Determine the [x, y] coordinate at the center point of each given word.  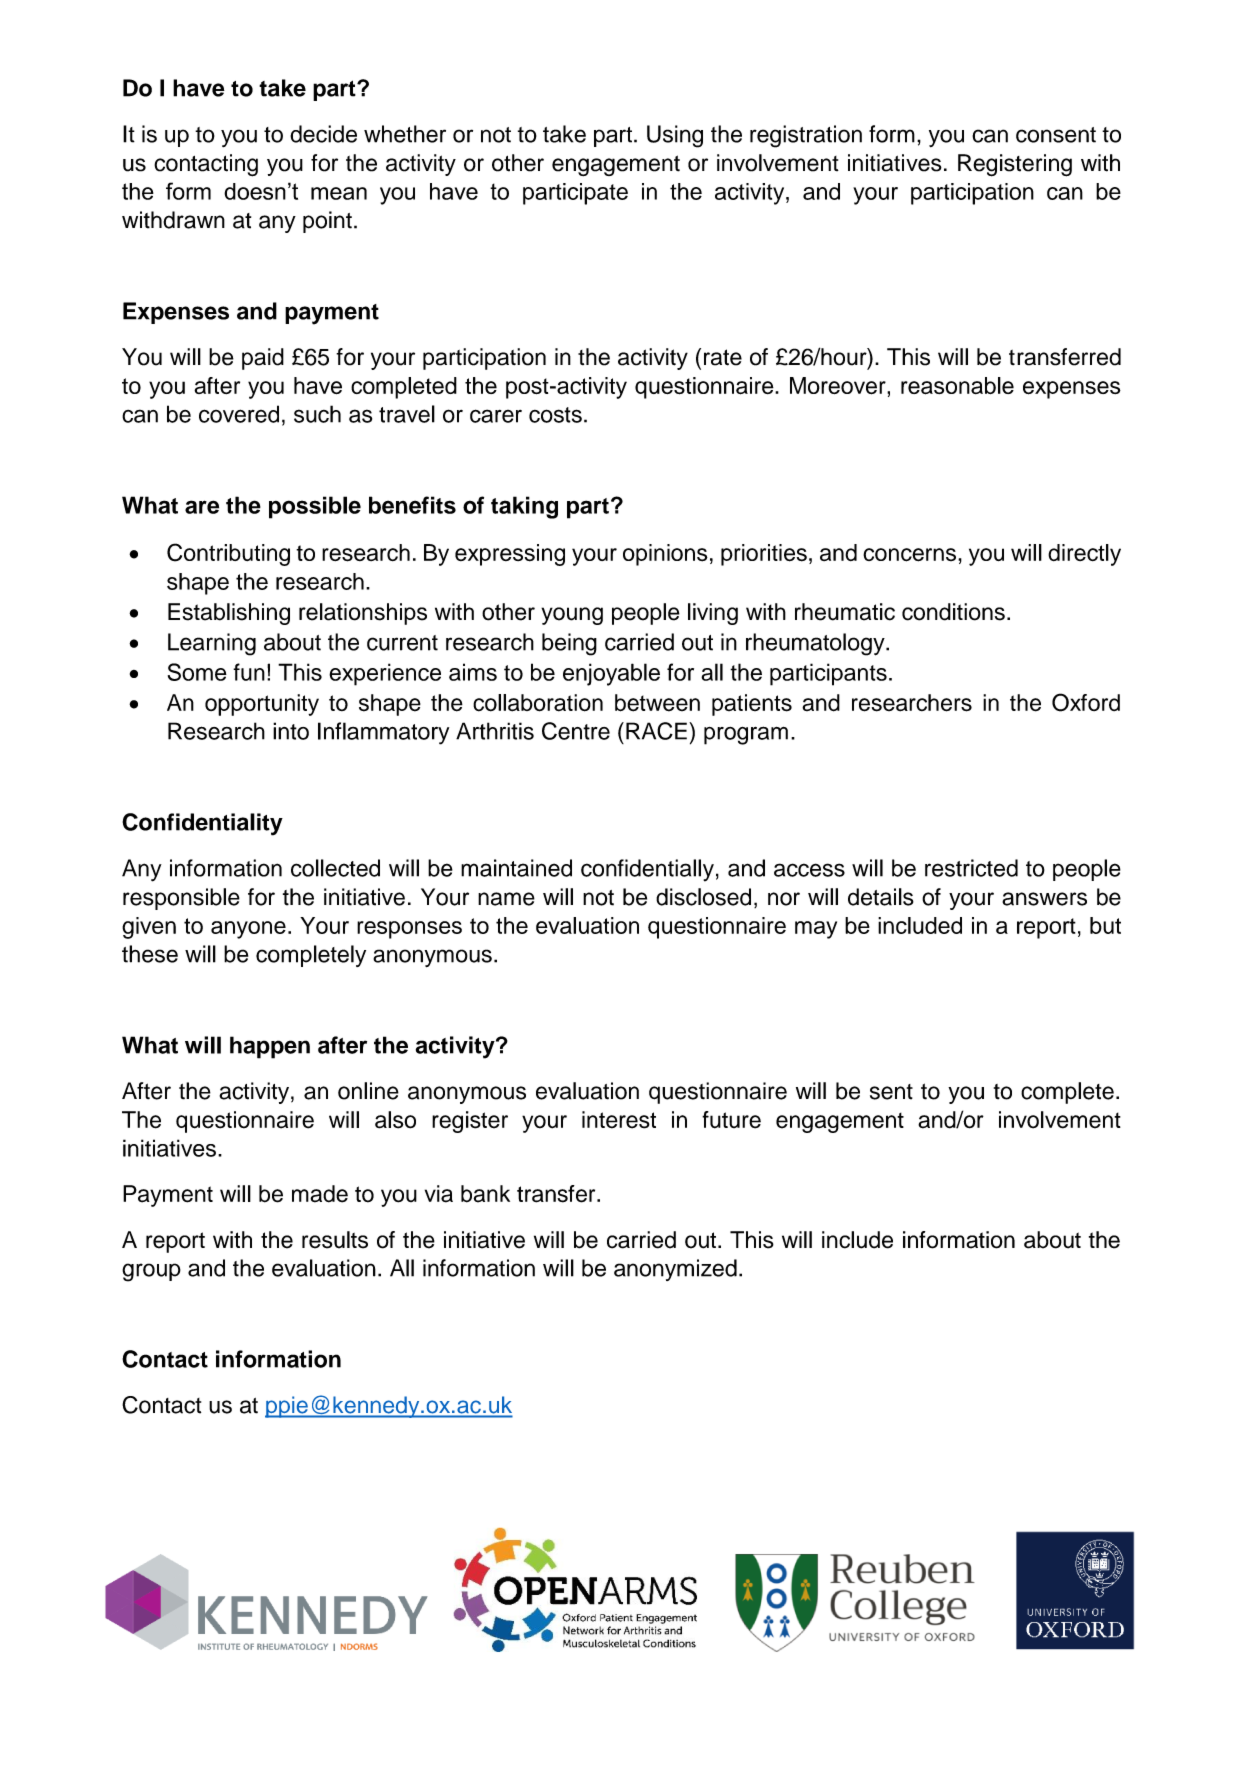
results [335, 1240]
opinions [665, 555]
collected [335, 868]
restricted [971, 868]
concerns [909, 555]
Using [675, 136]
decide [323, 134]
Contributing [228, 554]
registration [806, 136]
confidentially [647, 870]
